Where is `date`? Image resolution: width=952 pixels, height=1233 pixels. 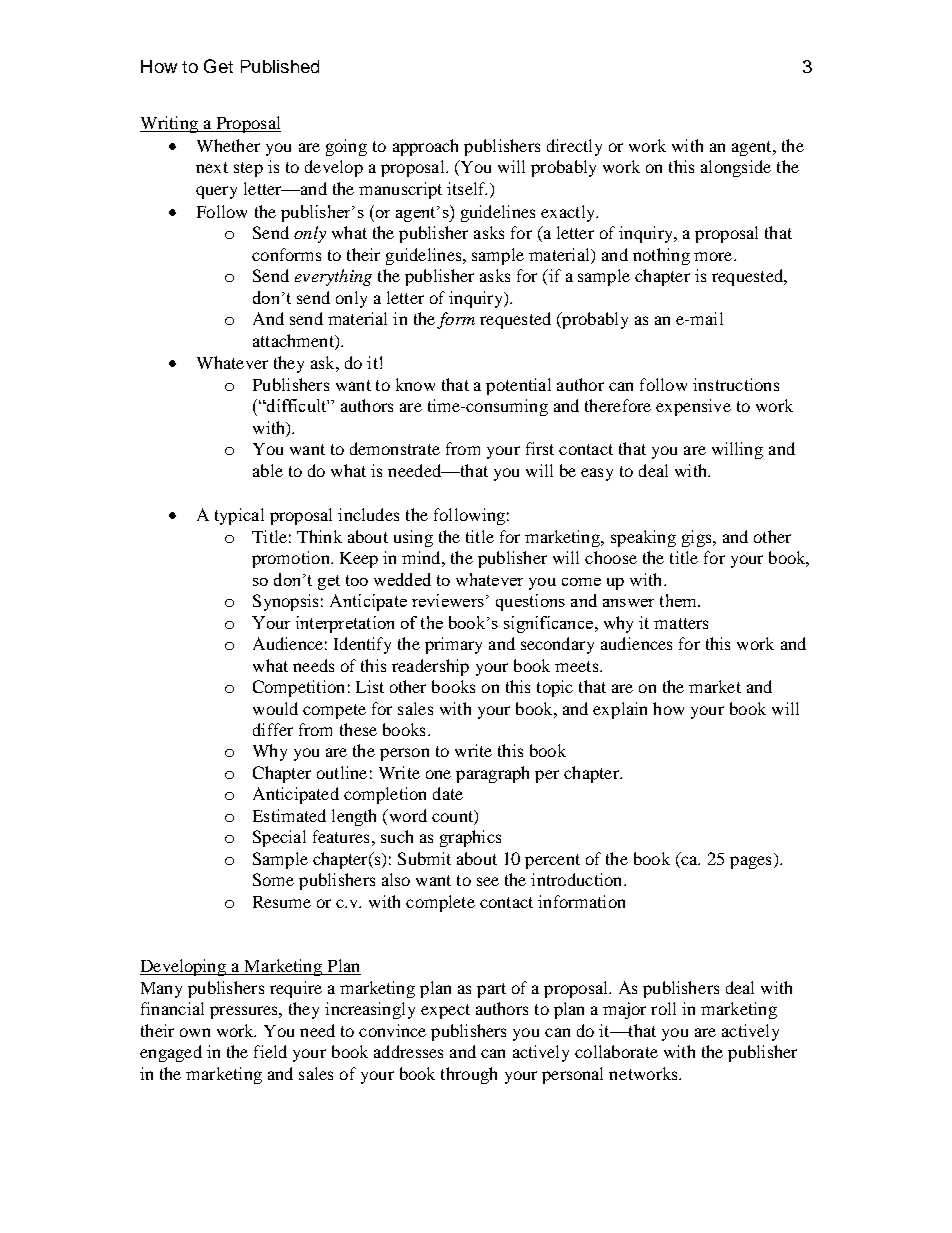 date is located at coordinates (448, 793).
